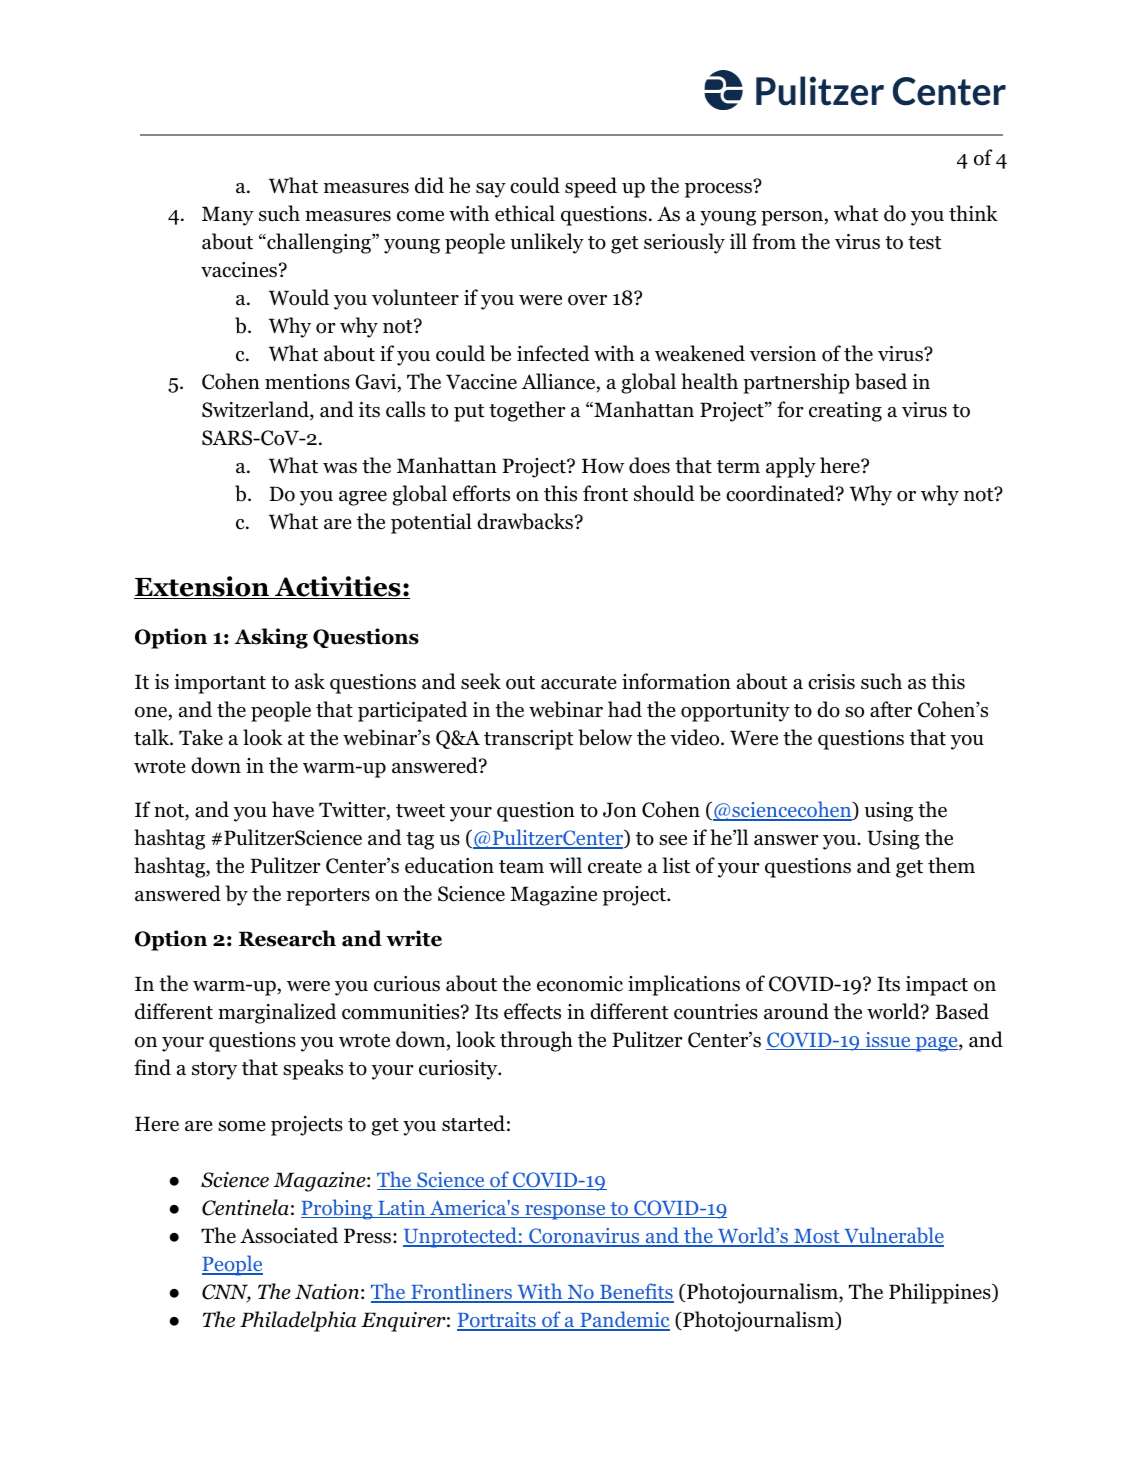 Image resolution: width=1143 pixels, height=1479 pixels. Describe the element at coordinates (603, 466) in the screenshot. I see `How` at that location.
